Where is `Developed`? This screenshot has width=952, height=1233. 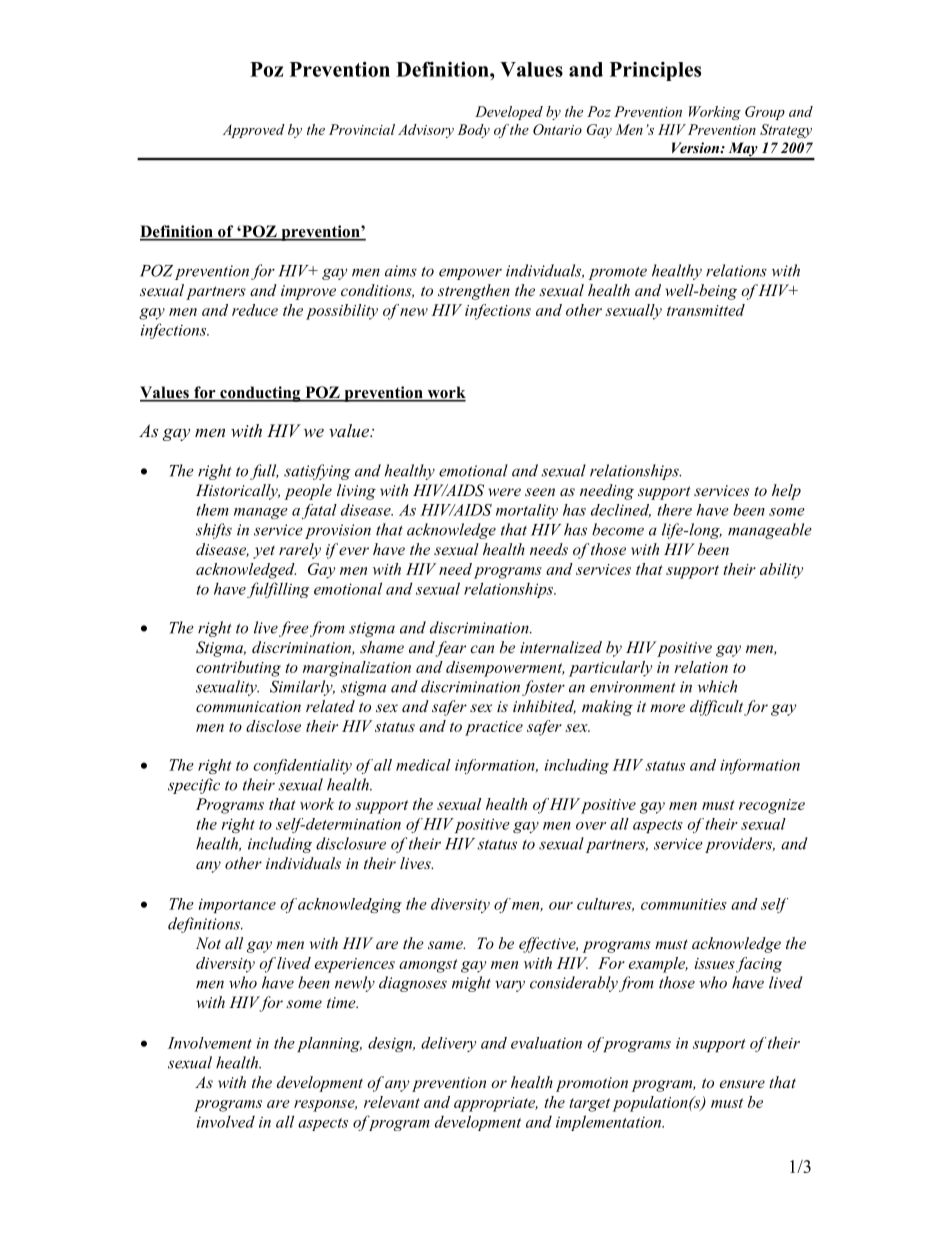 Developed is located at coordinates (509, 113).
